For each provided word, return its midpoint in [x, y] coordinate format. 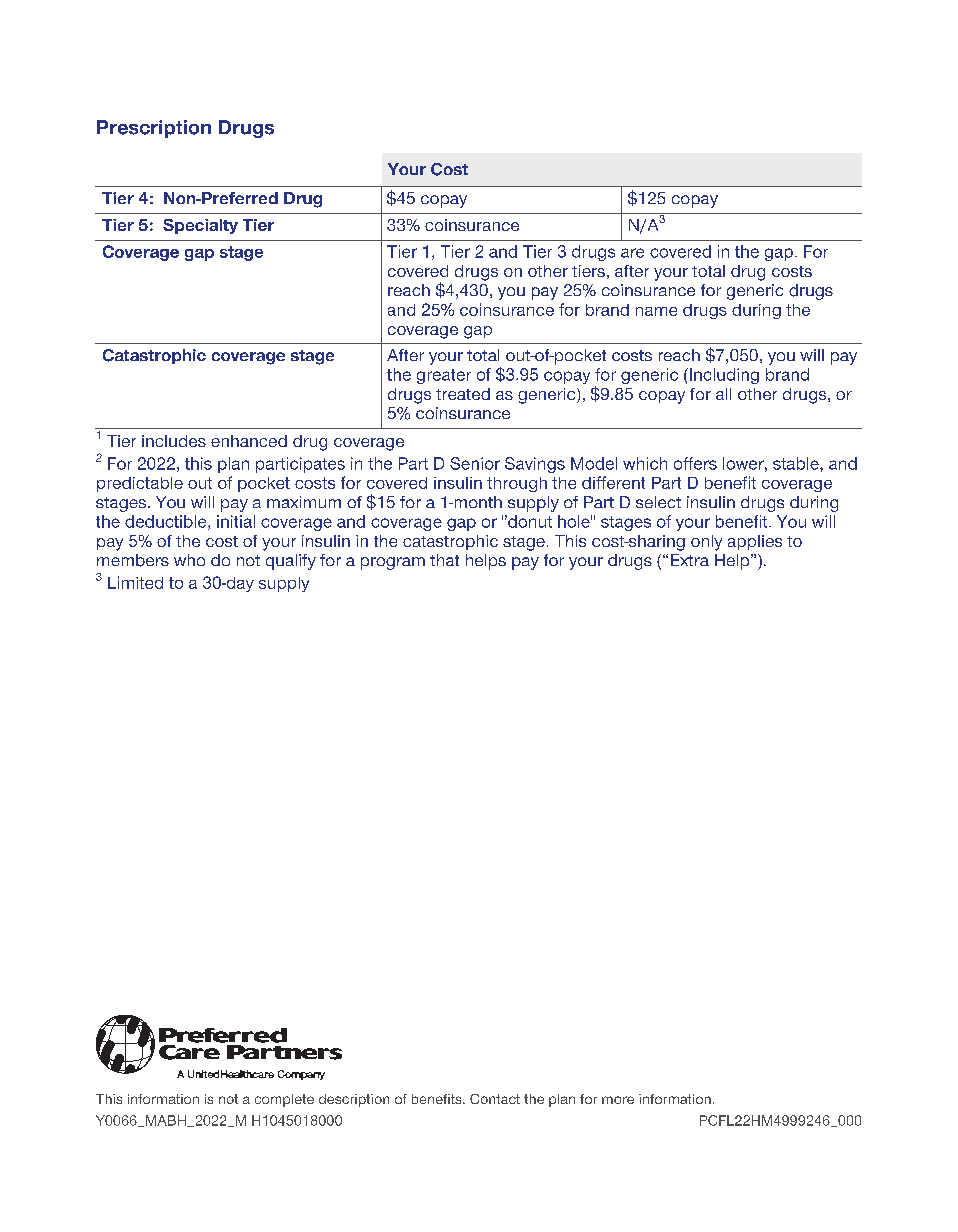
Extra [690, 560]
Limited [135, 582]
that [444, 560]
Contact [495, 1099]
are [632, 253]
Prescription [154, 129]
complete [284, 1100]
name [656, 311]
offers [695, 463]
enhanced [249, 441]
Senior [475, 463]
